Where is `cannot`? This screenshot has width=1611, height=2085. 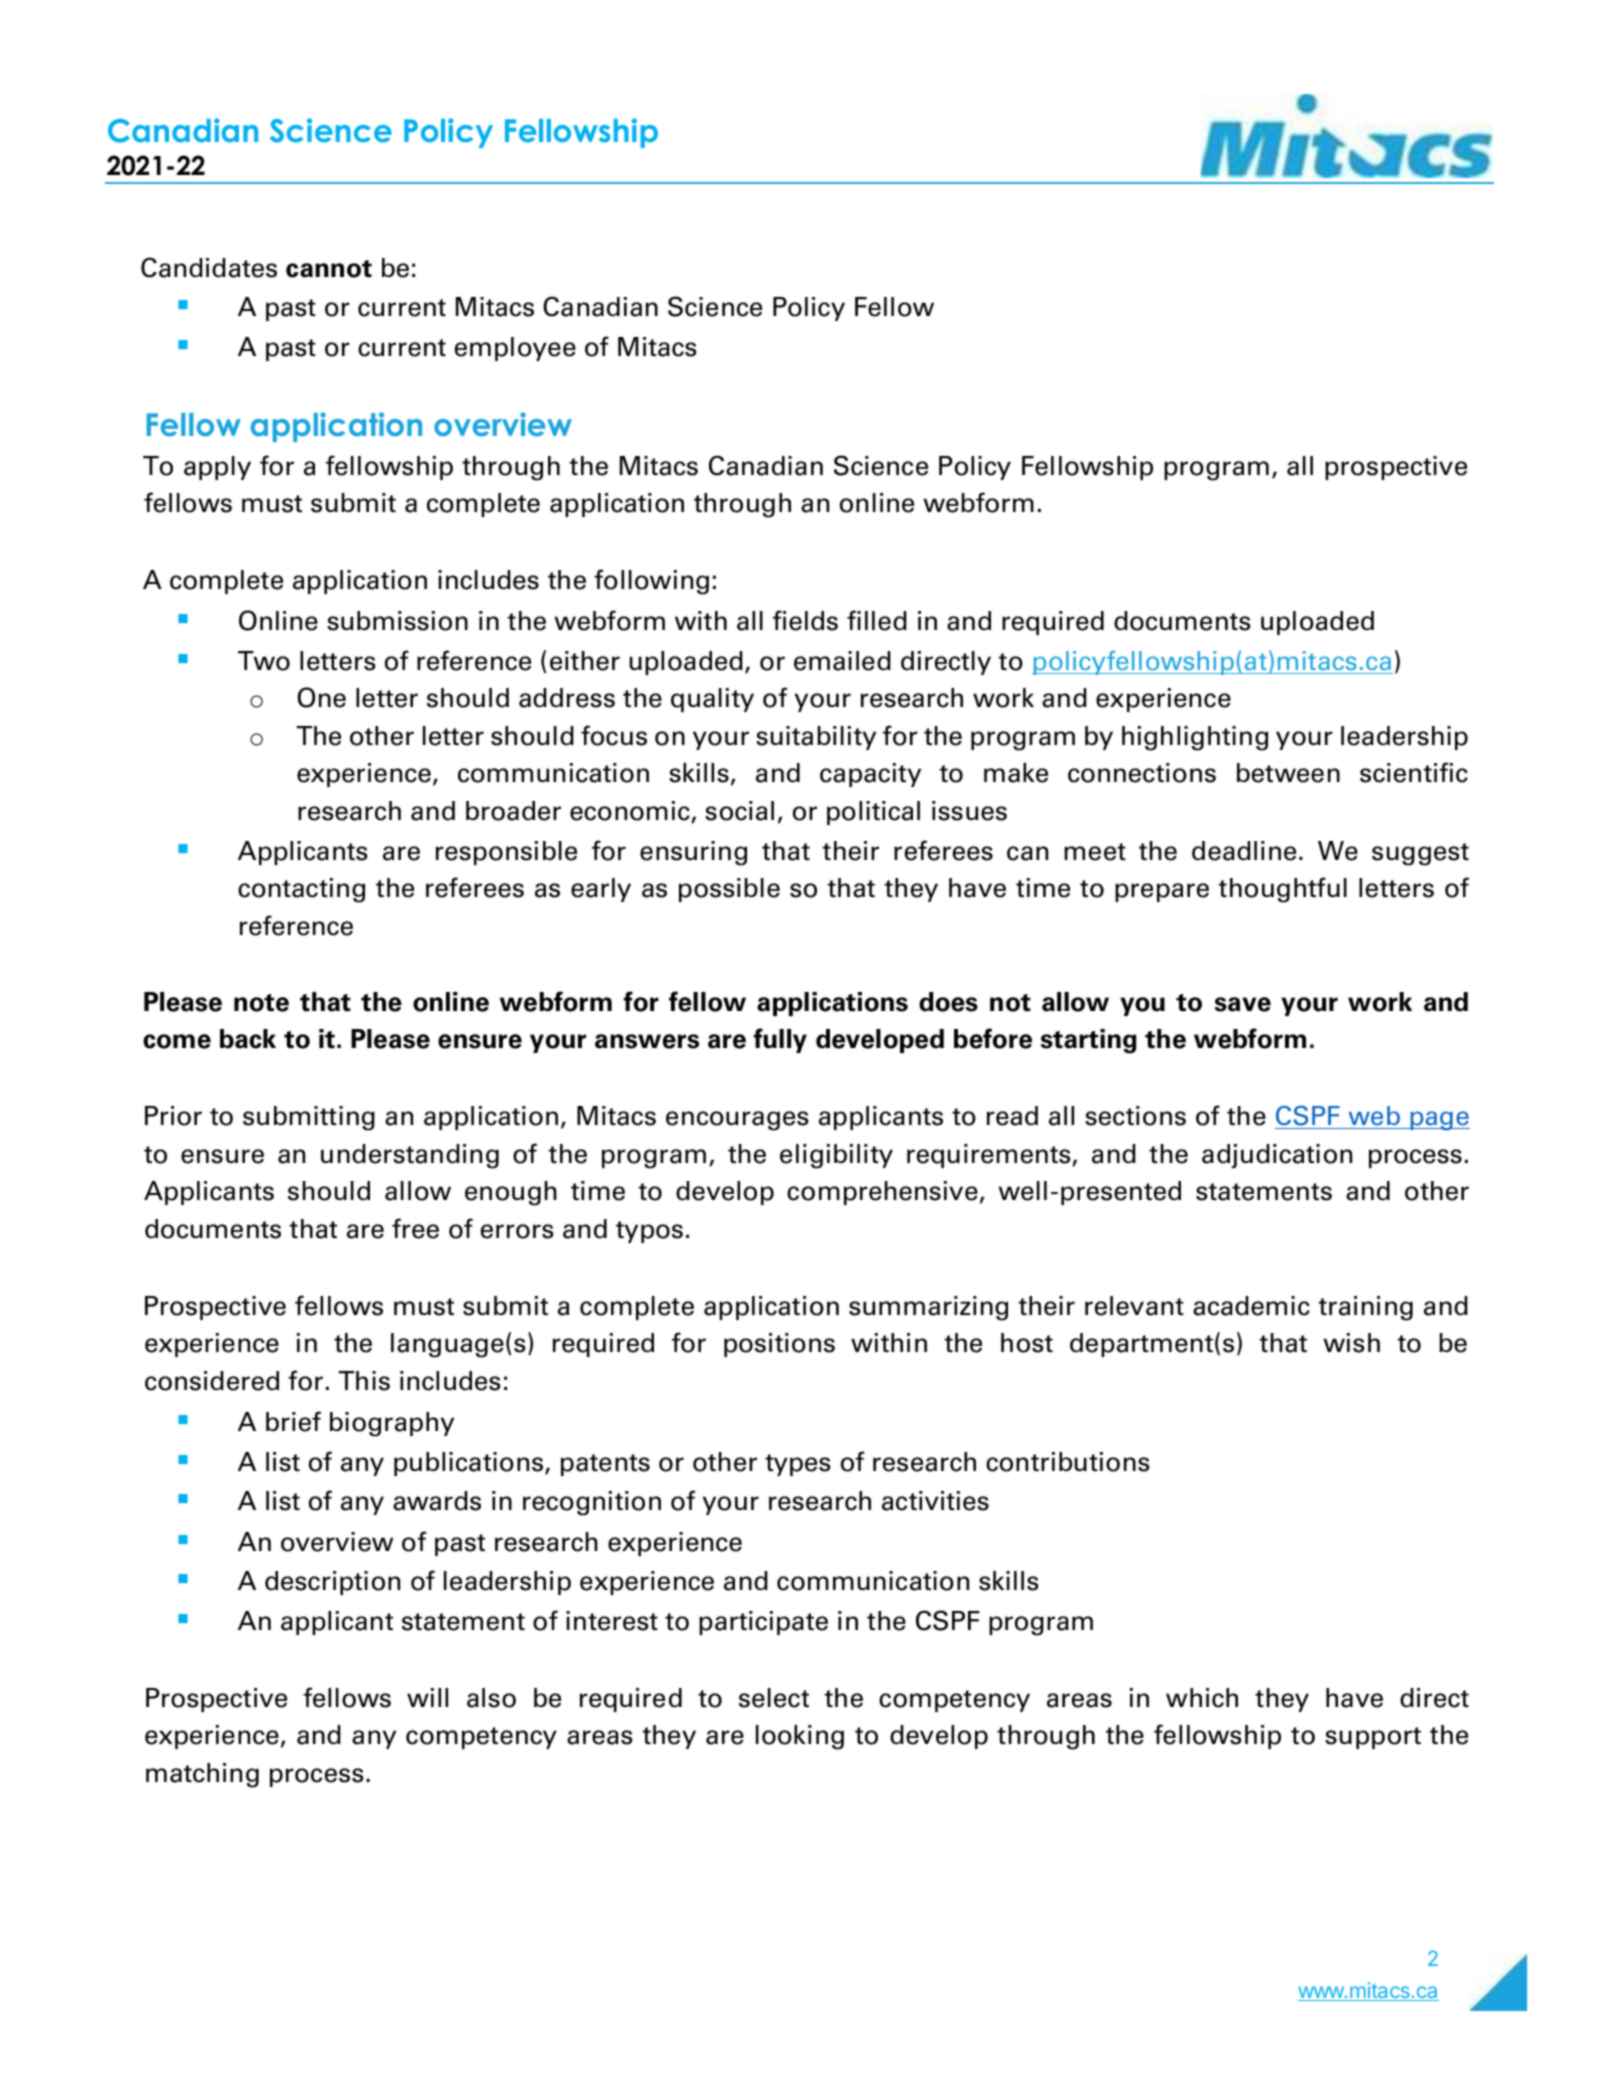 cannot is located at coordinates (329, 269).
